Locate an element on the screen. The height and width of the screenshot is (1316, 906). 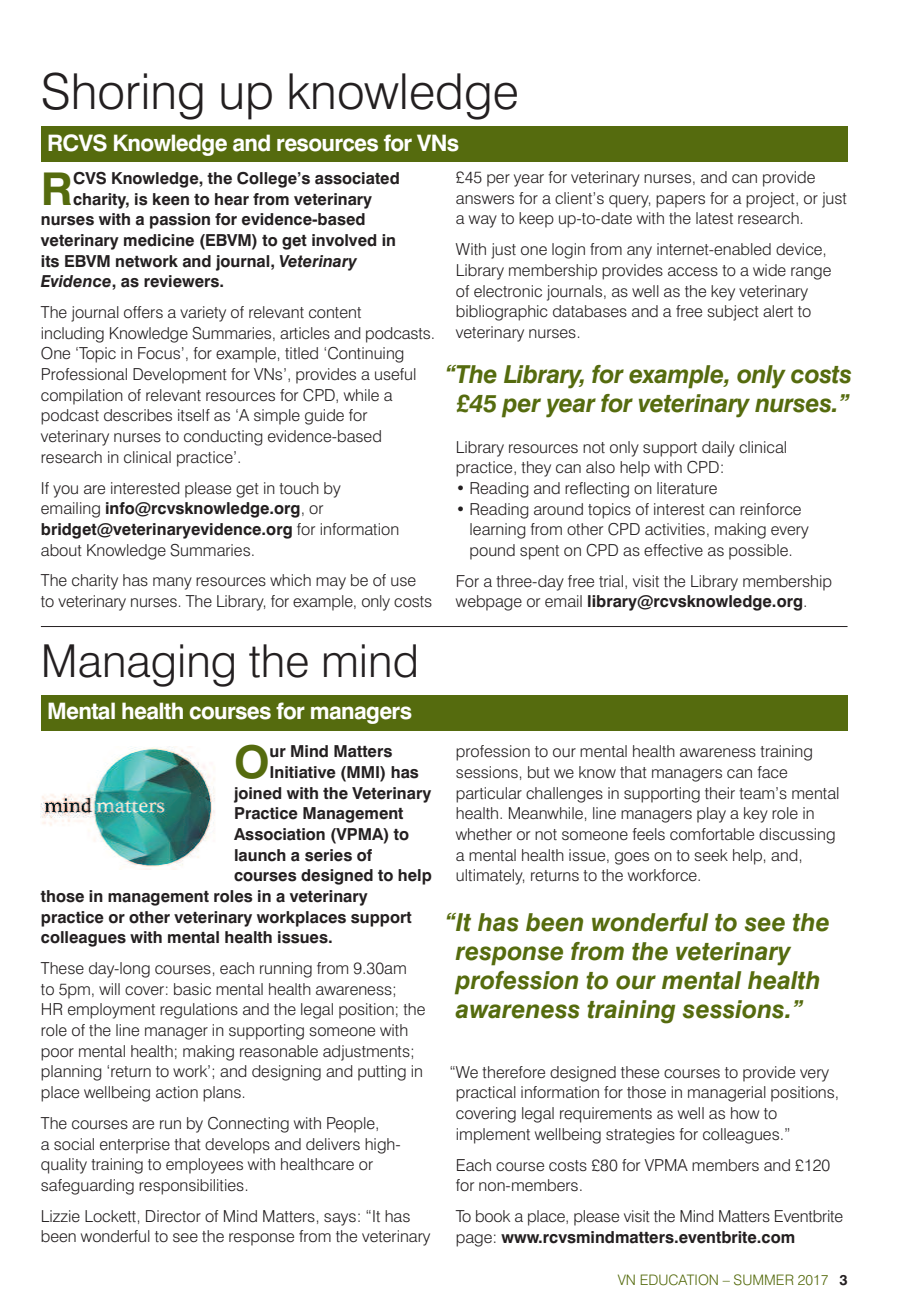
face is located at coordinates (772, 772).
